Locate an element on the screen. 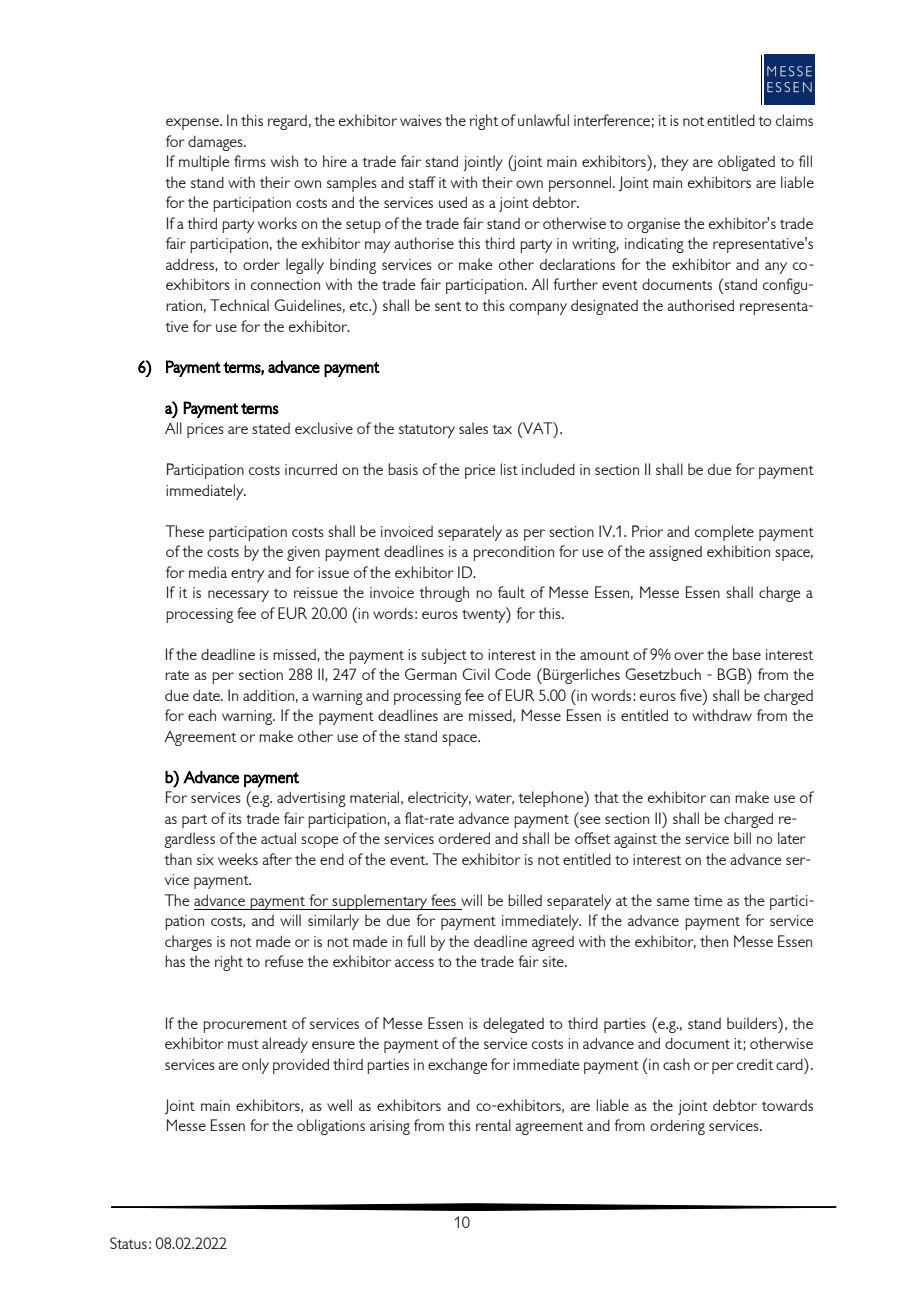 The height and width of the screenshot is (1308, 924). staff is located at coordinates (422, 182).
